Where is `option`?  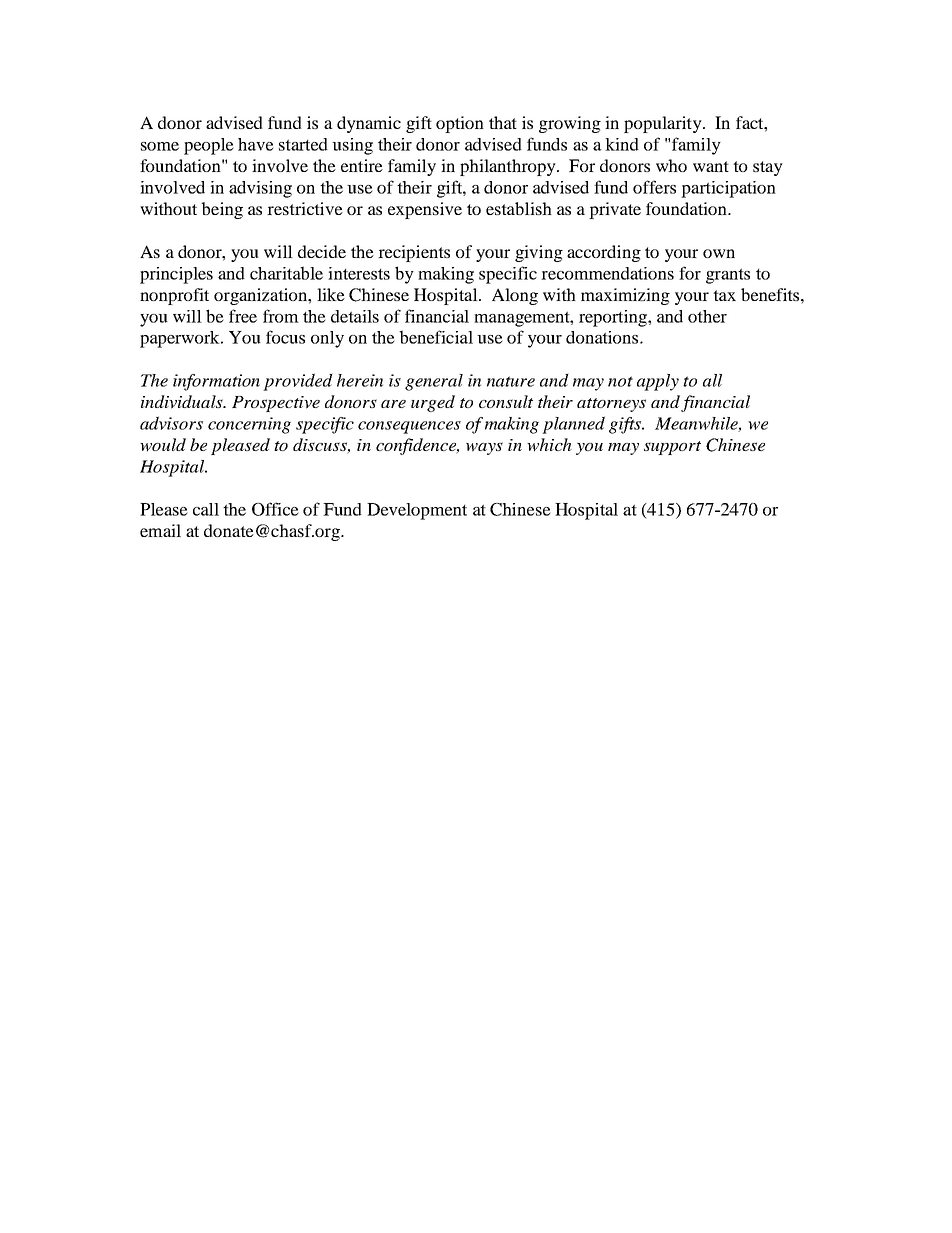 option is located at coordinates (460, 124).
